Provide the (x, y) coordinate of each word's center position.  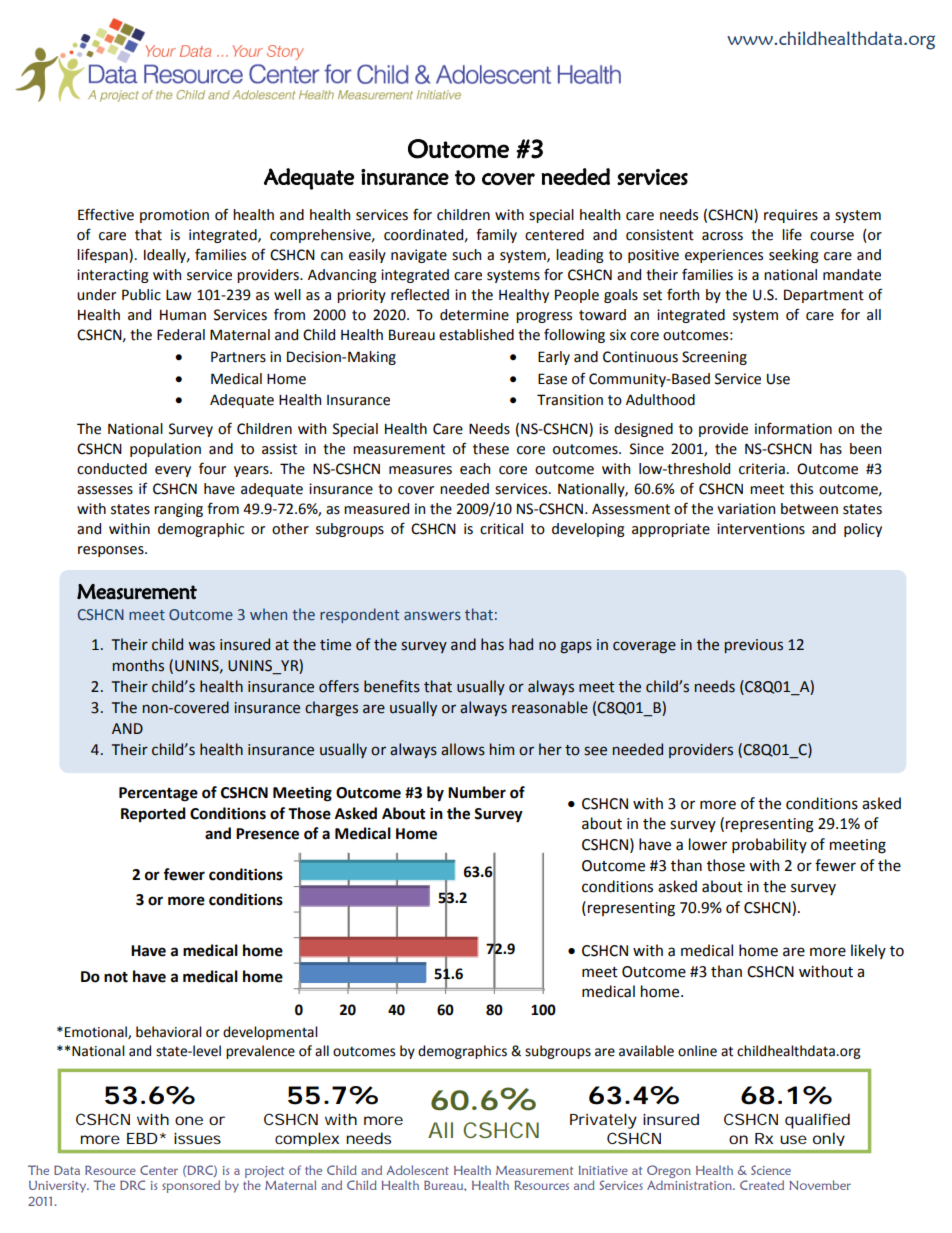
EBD (142, 1138)
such (466, 255)
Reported (153, 814)
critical (501, 529)
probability (769, 845)
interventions (761, 529)
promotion (174, 216)
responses (112, 551)
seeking (794, 256)
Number (477, 792)
